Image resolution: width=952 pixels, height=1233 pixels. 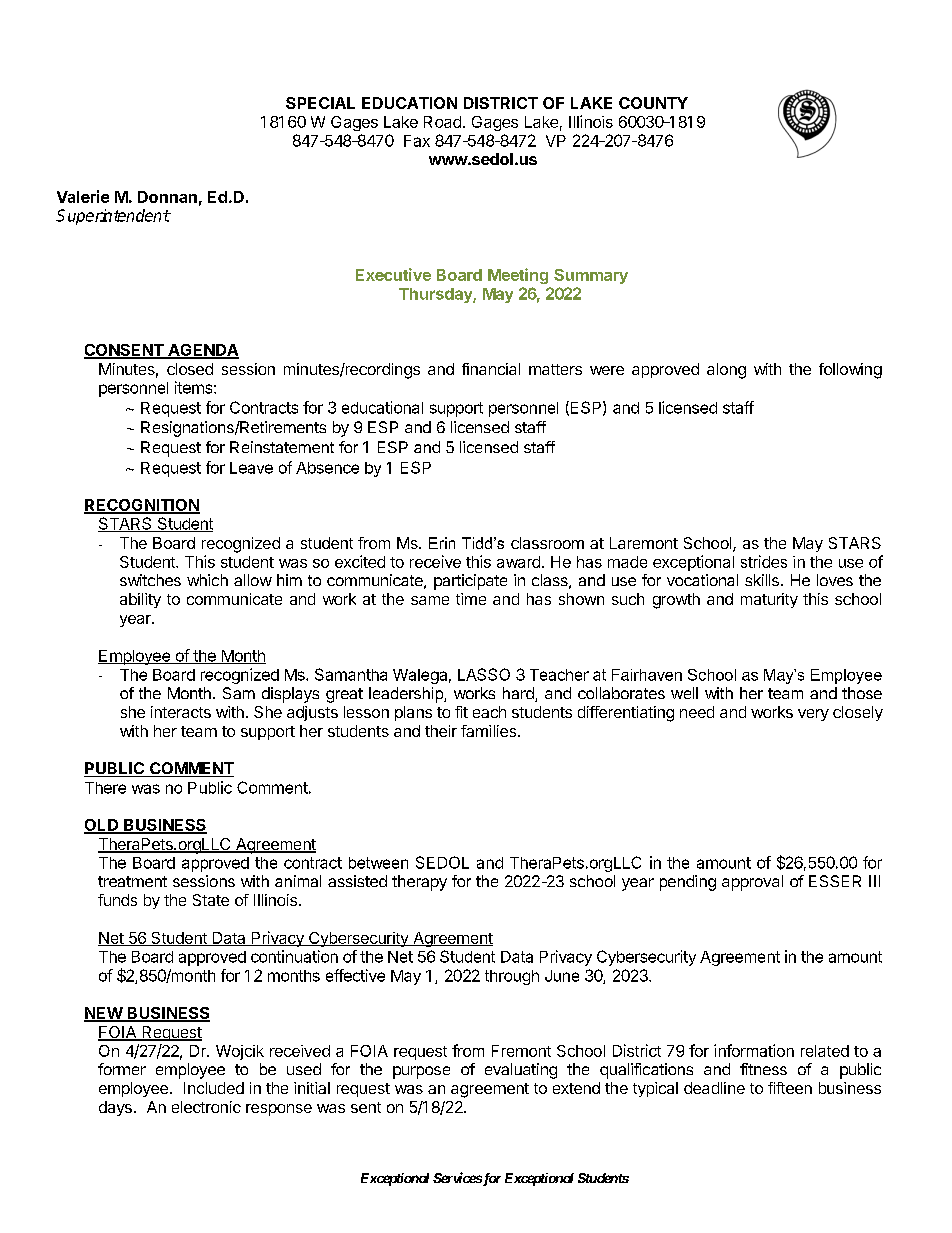 I want to click on Included, so click(x=214, y=1088).
